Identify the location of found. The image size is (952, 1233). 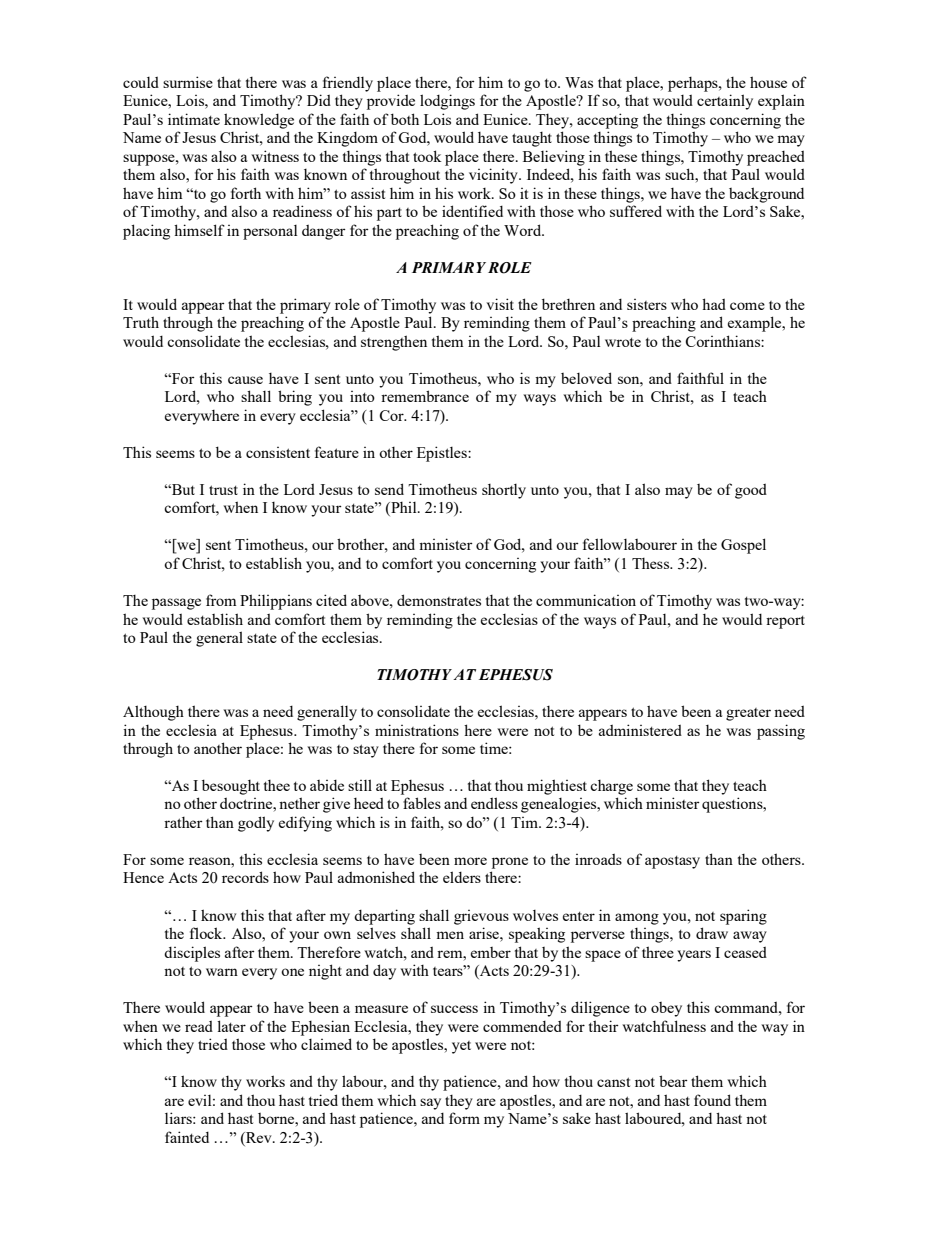
(712, 1100).
